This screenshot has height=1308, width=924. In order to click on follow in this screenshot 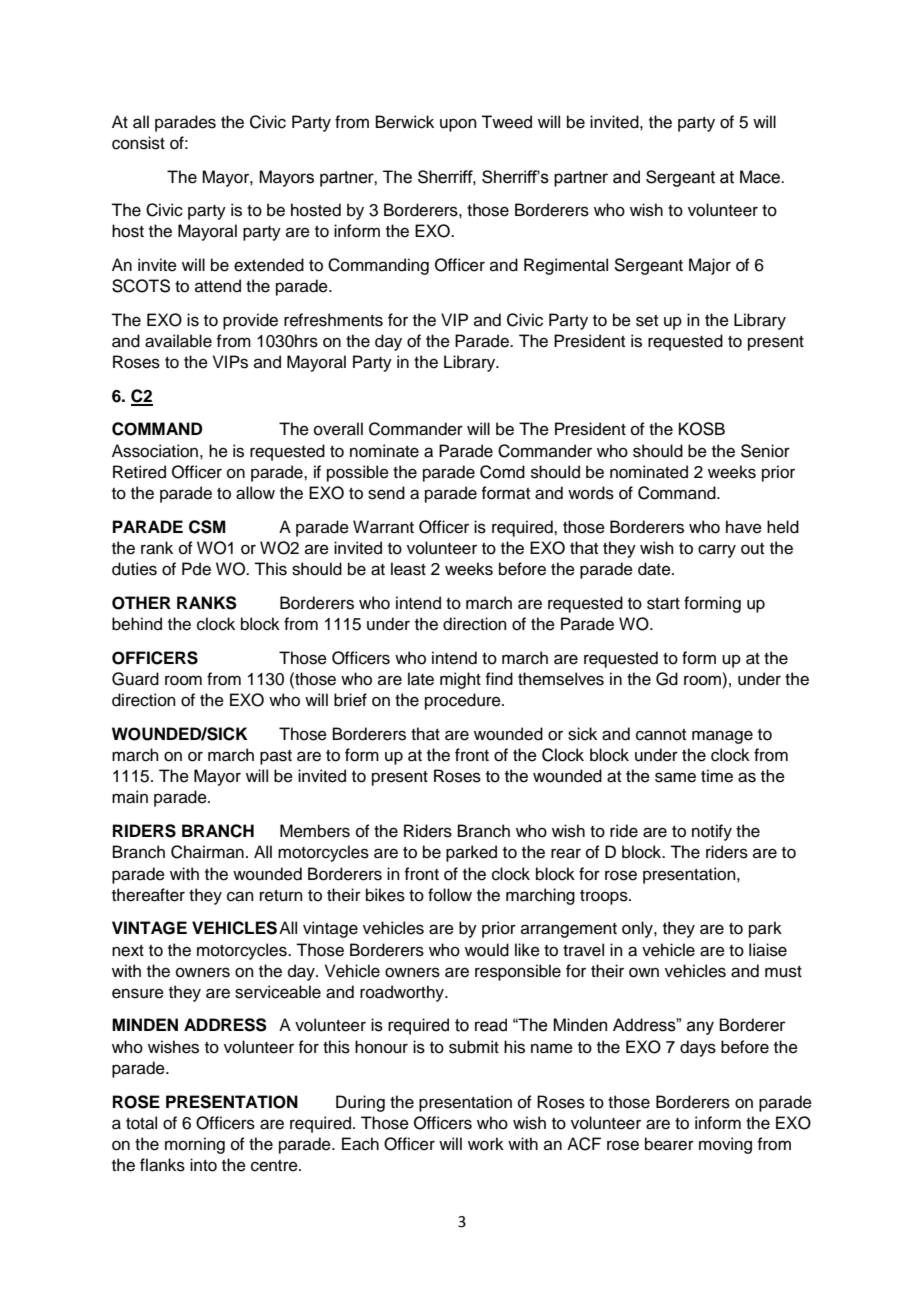, I will do `click(450, 895)`.
